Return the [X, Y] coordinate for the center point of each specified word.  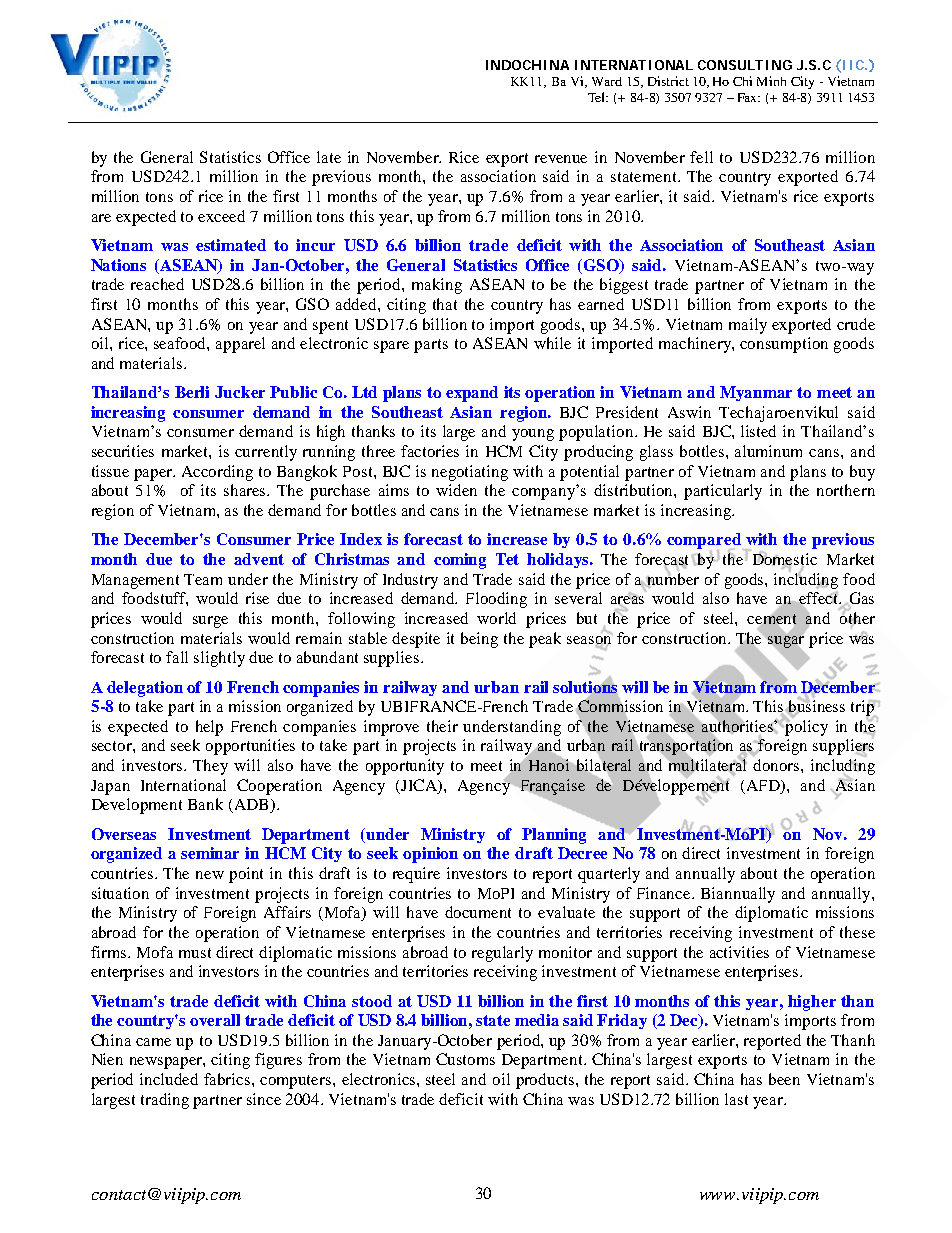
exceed [221, 216]
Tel [598, 97]
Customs [465, 1059]
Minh [771, 81]
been [784, 1079]
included [169, 1079]
